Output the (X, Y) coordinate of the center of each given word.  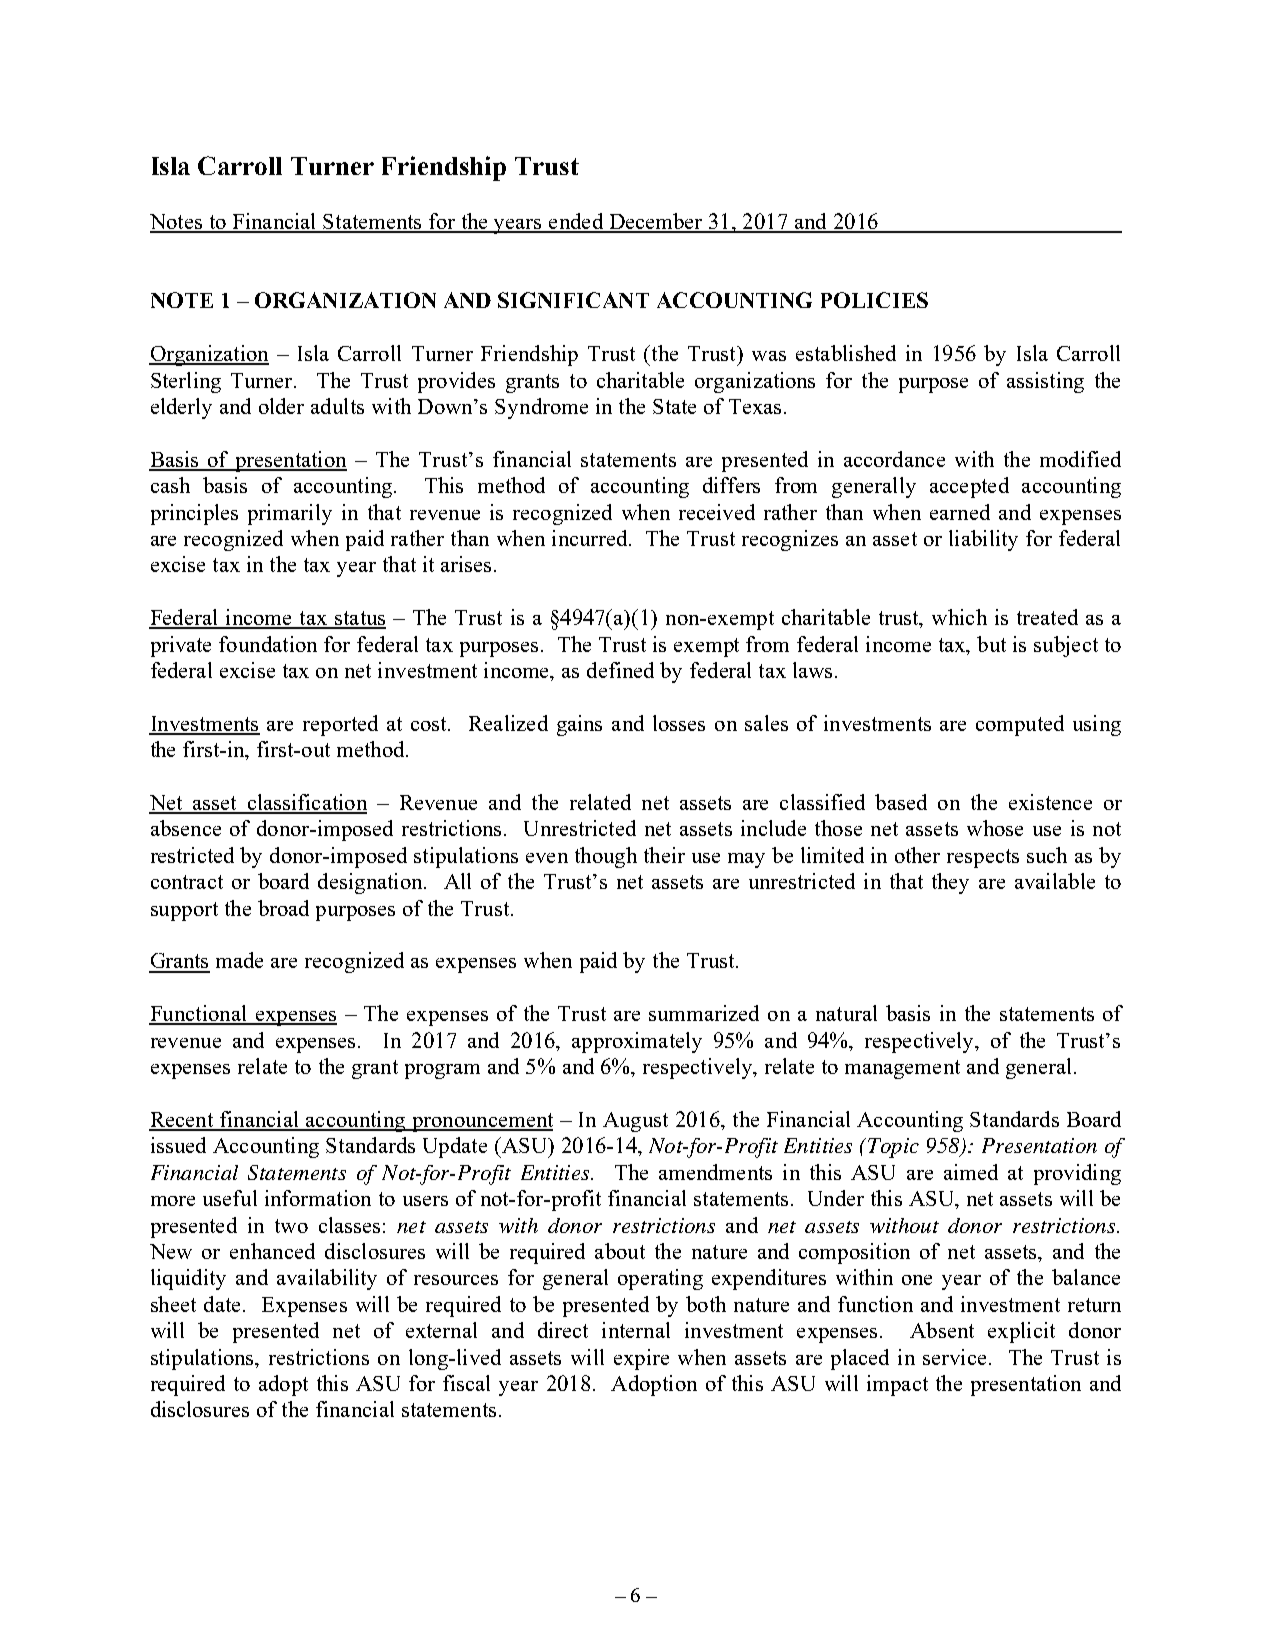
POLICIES (874, 300)
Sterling (186, 382)
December (656, 222)
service (954, 1357)
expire (641, 1359)
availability (327, 1279)
